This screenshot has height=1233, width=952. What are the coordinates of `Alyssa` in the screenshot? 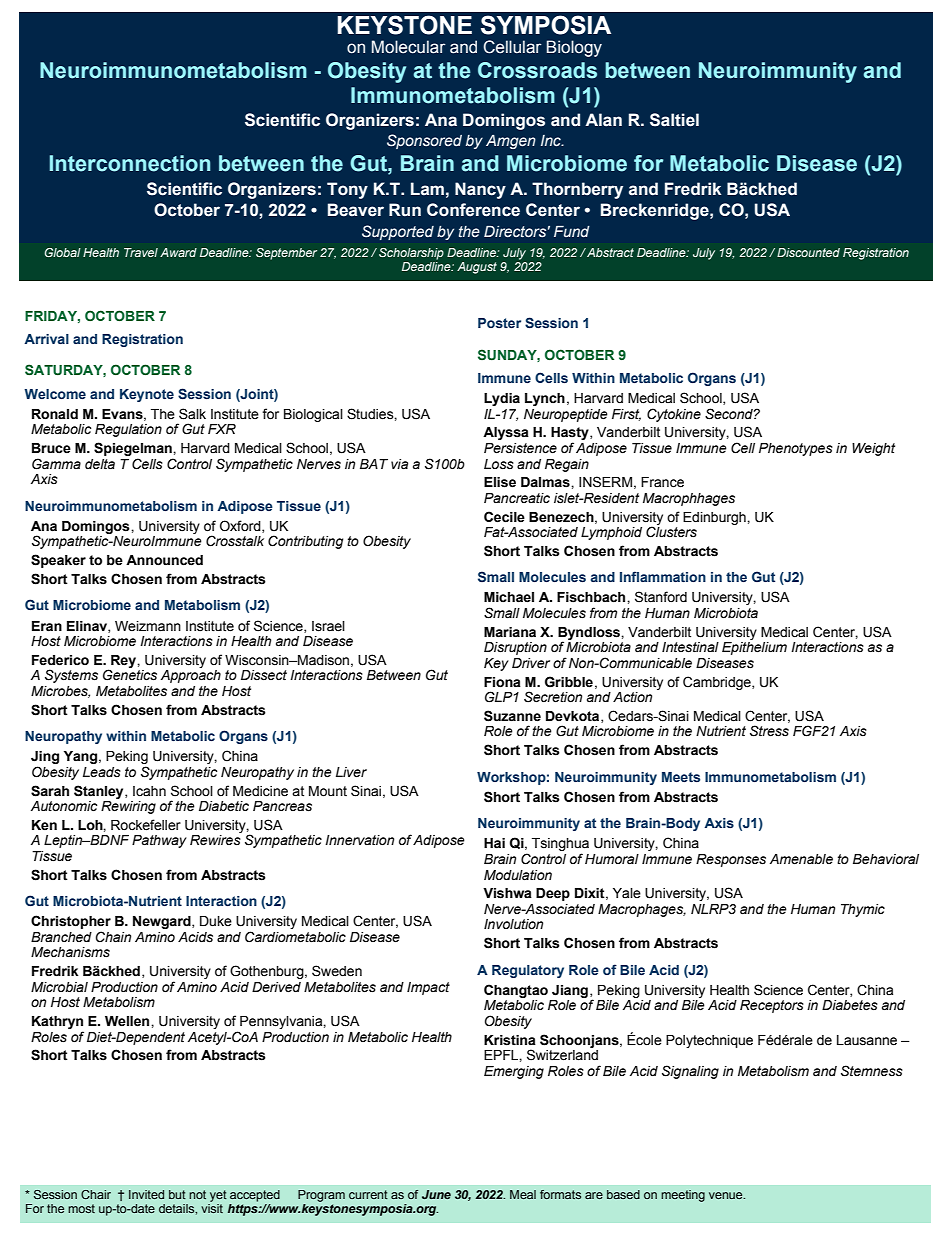 It's located at (506, 433).
